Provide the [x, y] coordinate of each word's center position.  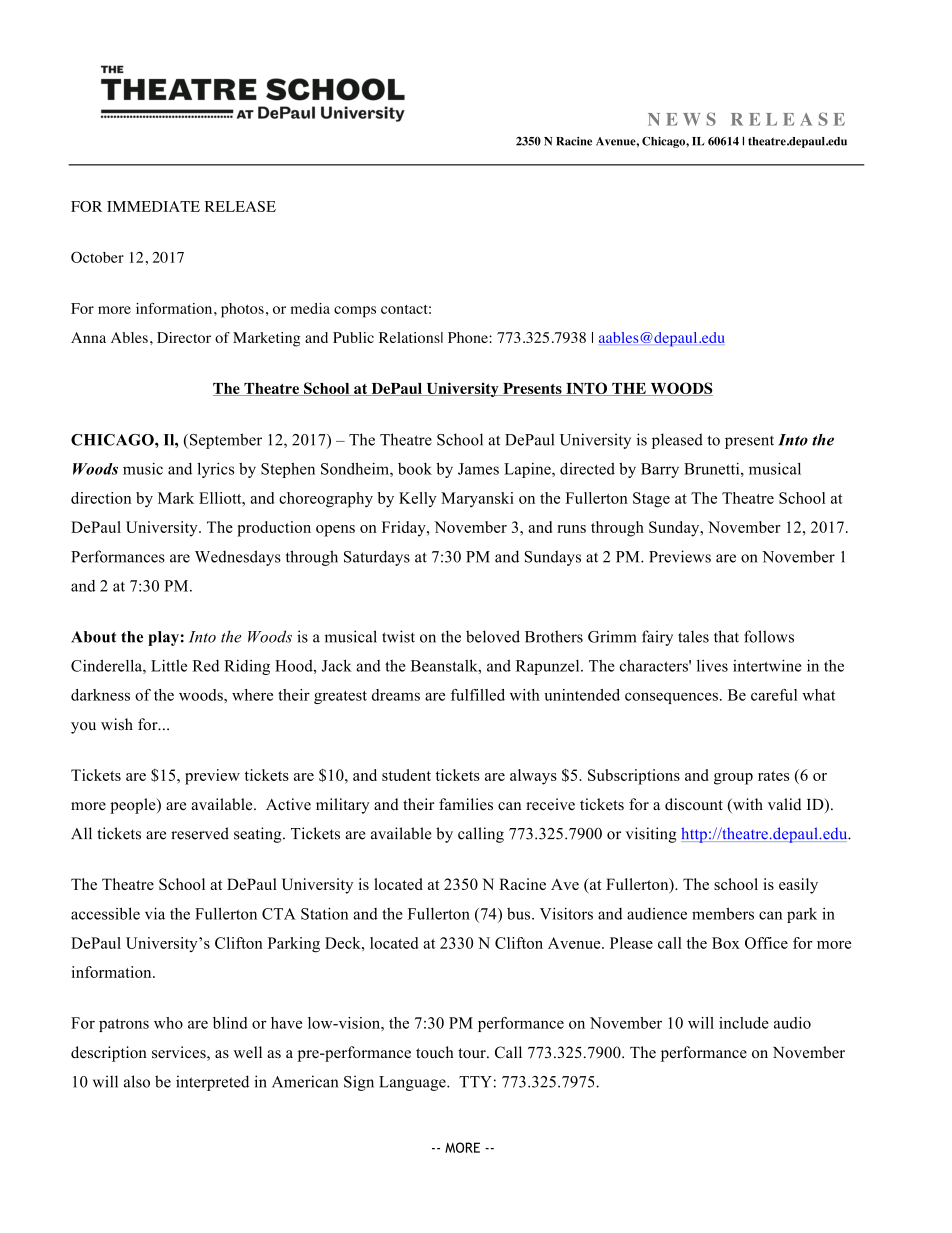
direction [101, 498]
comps [355, 312]
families [466, 804]
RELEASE [240, 206]
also [137, 1081]
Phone [469, 337]
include [744, 1023]
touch [435, 1052]
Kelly [418, 499]
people [134, 806]
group [733, 779]
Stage [651, 500]
